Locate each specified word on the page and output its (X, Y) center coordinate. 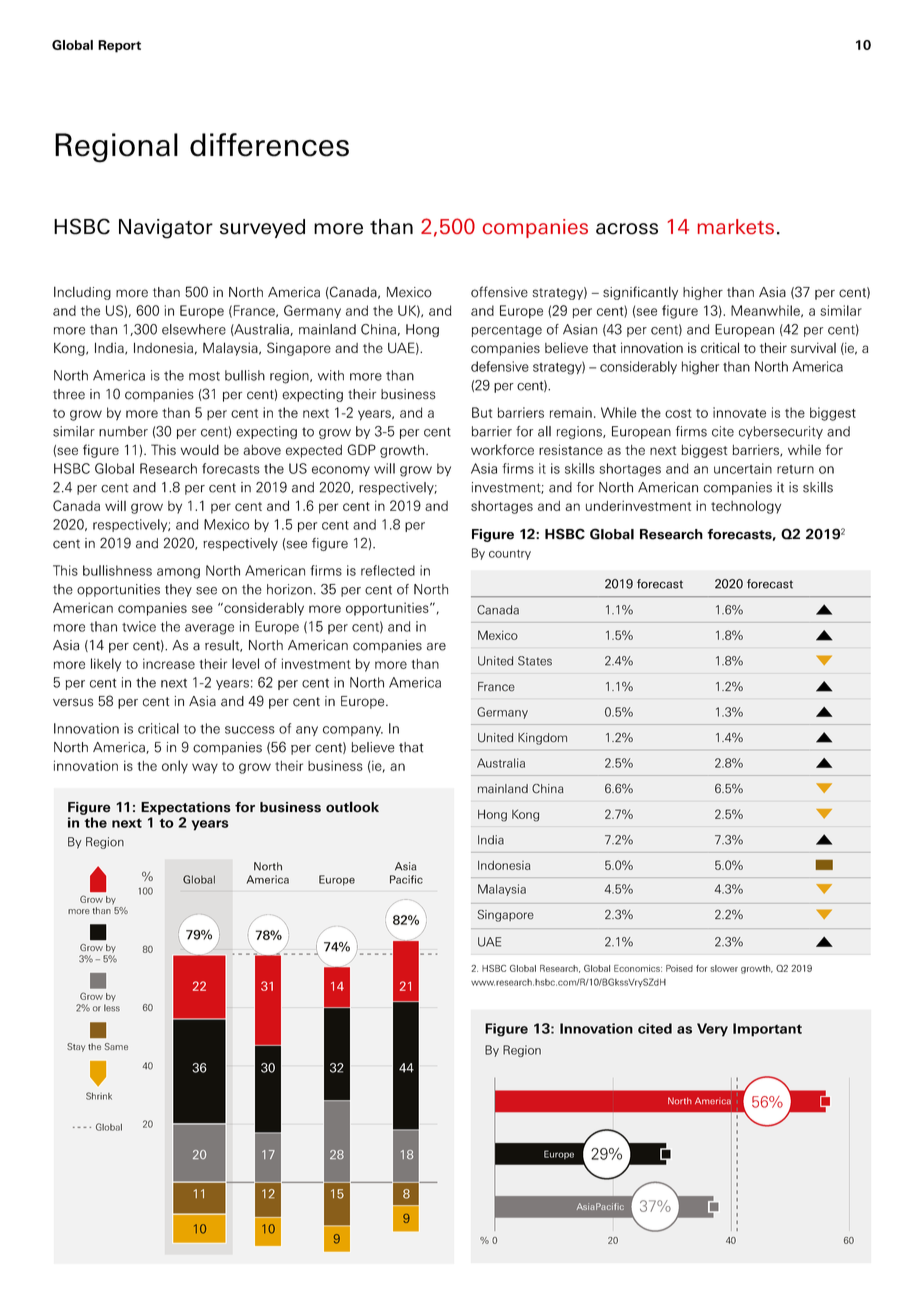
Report (119, 46)
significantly (640, 293)
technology (746, 507)
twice (139, 626)
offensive (499, 292)
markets (736, 227)
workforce (502, 449)
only (175, 767)
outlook (352, 807)
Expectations (186, 808)
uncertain (743, 468)
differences (269, 145)
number (123, 431)
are (436, 647)
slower (724, 968)
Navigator (166, 229)
